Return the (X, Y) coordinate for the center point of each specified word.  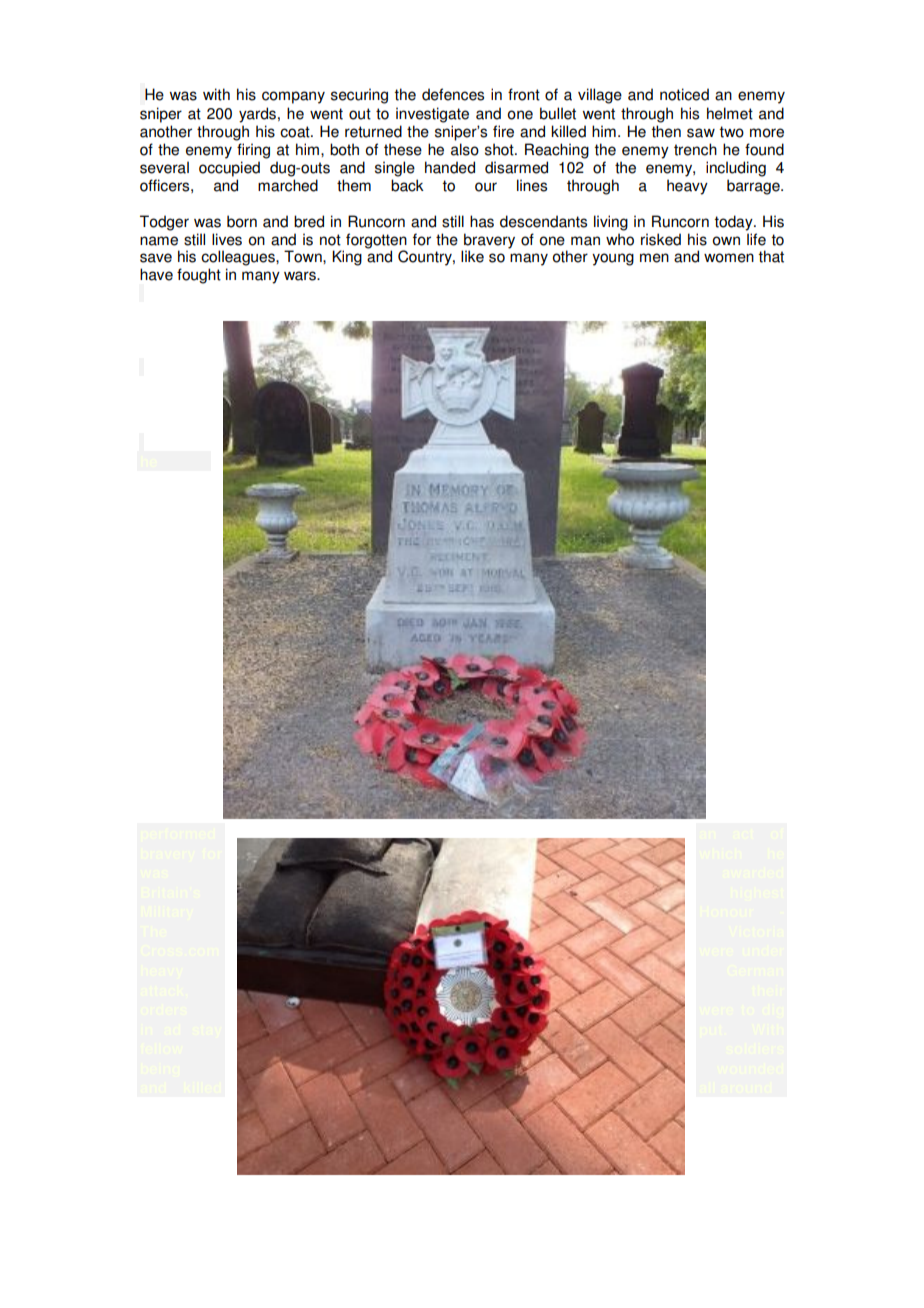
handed (450, 167)
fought (199, 276)
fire (503, 131)
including (736, 169)
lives (227, 239)
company (293, 97)
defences (453, 94)
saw (701, 133)
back (407, 185)
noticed (684, 94)
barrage (754, 187)
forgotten (376, 241)
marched (288, 185)
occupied (229, 169)
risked (661, 239)
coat (296, 132)
